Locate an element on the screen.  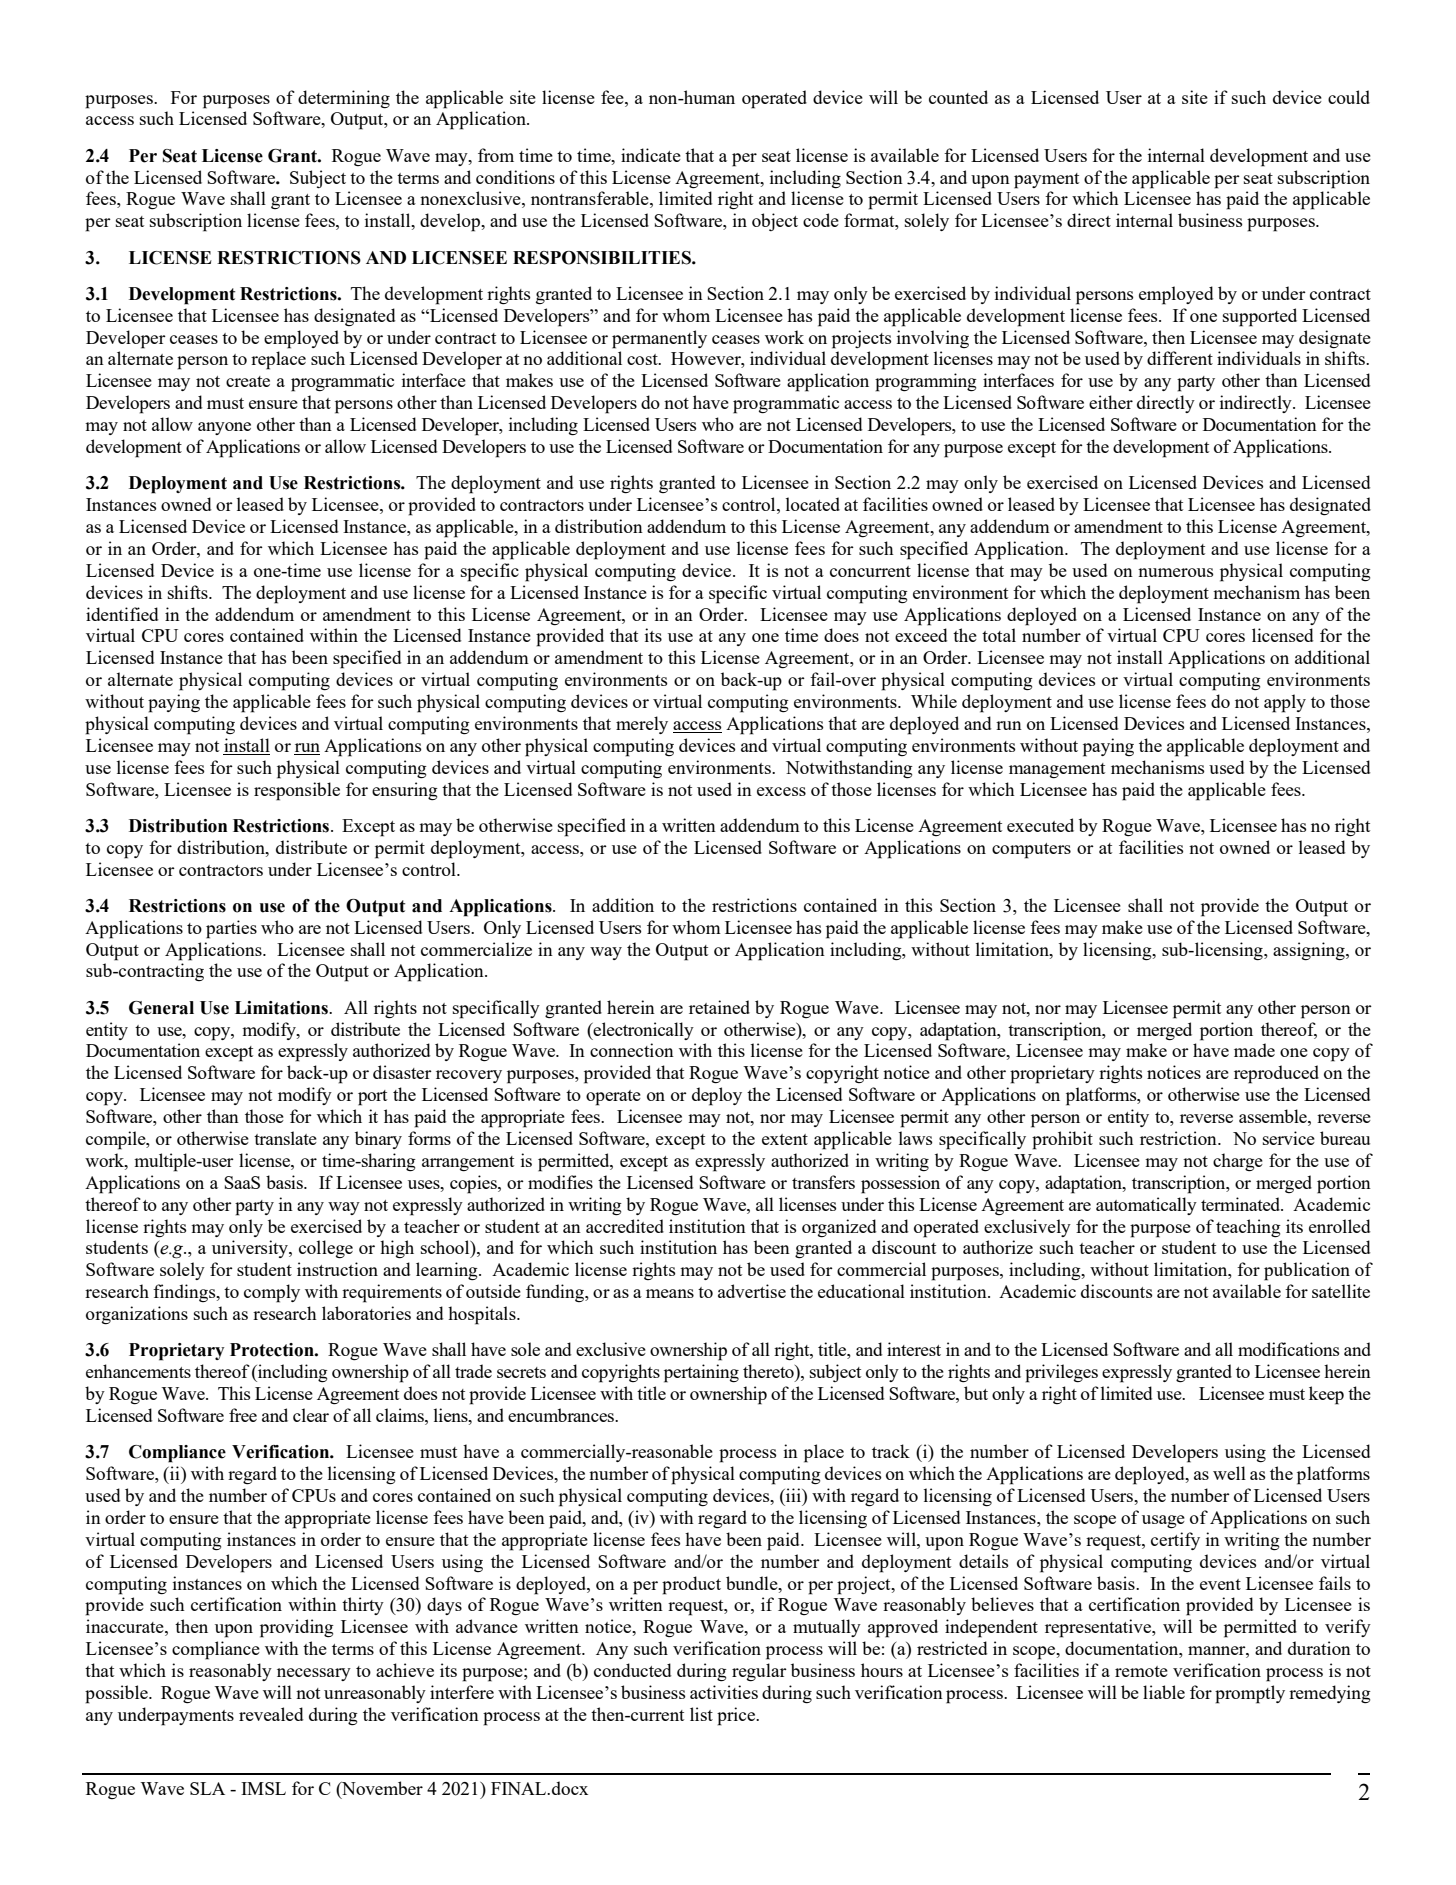
located is located at coordinates (813, 504).
